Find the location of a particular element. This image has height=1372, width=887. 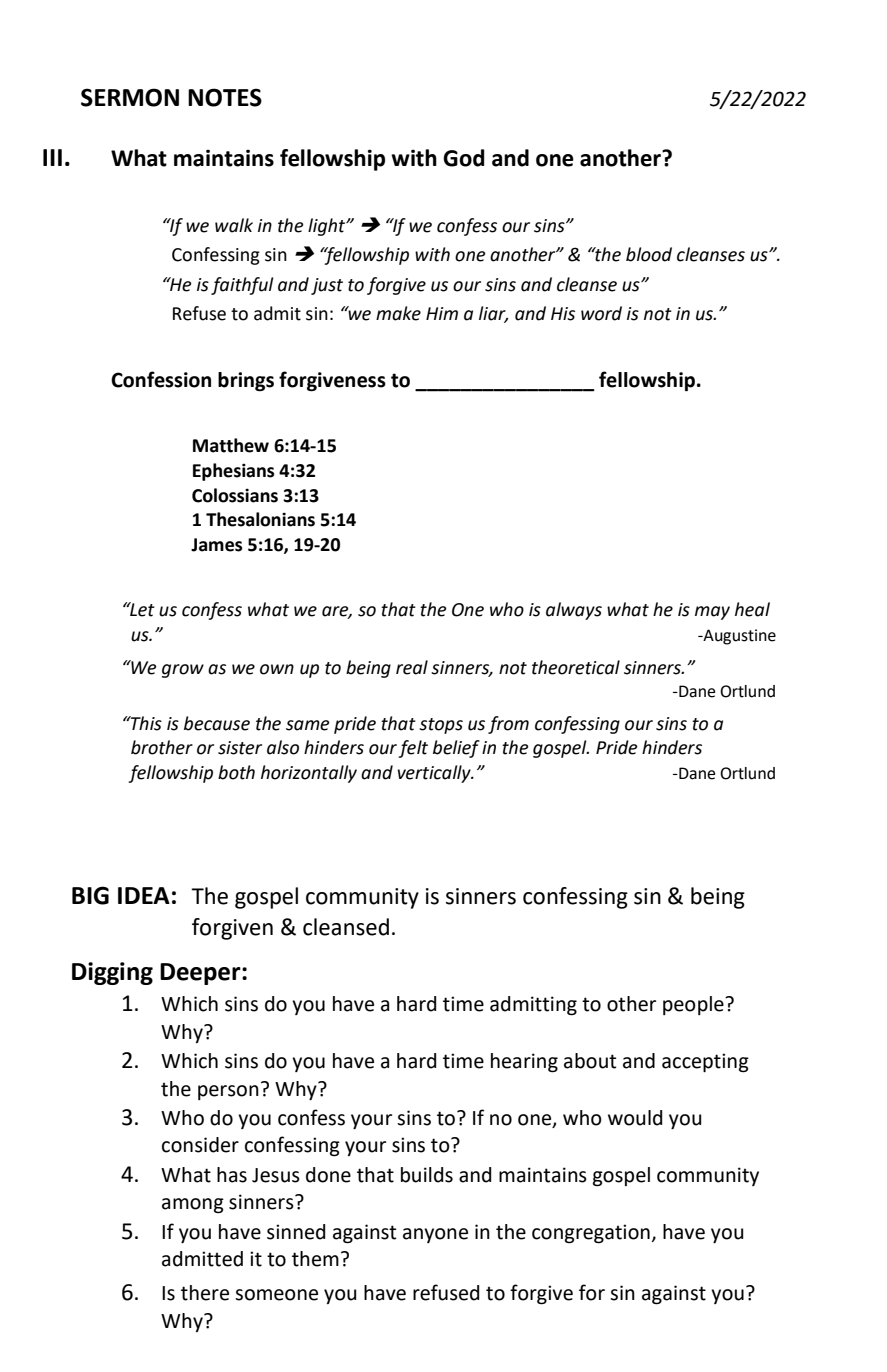

IDEA is located at coordinates (144, 895).
